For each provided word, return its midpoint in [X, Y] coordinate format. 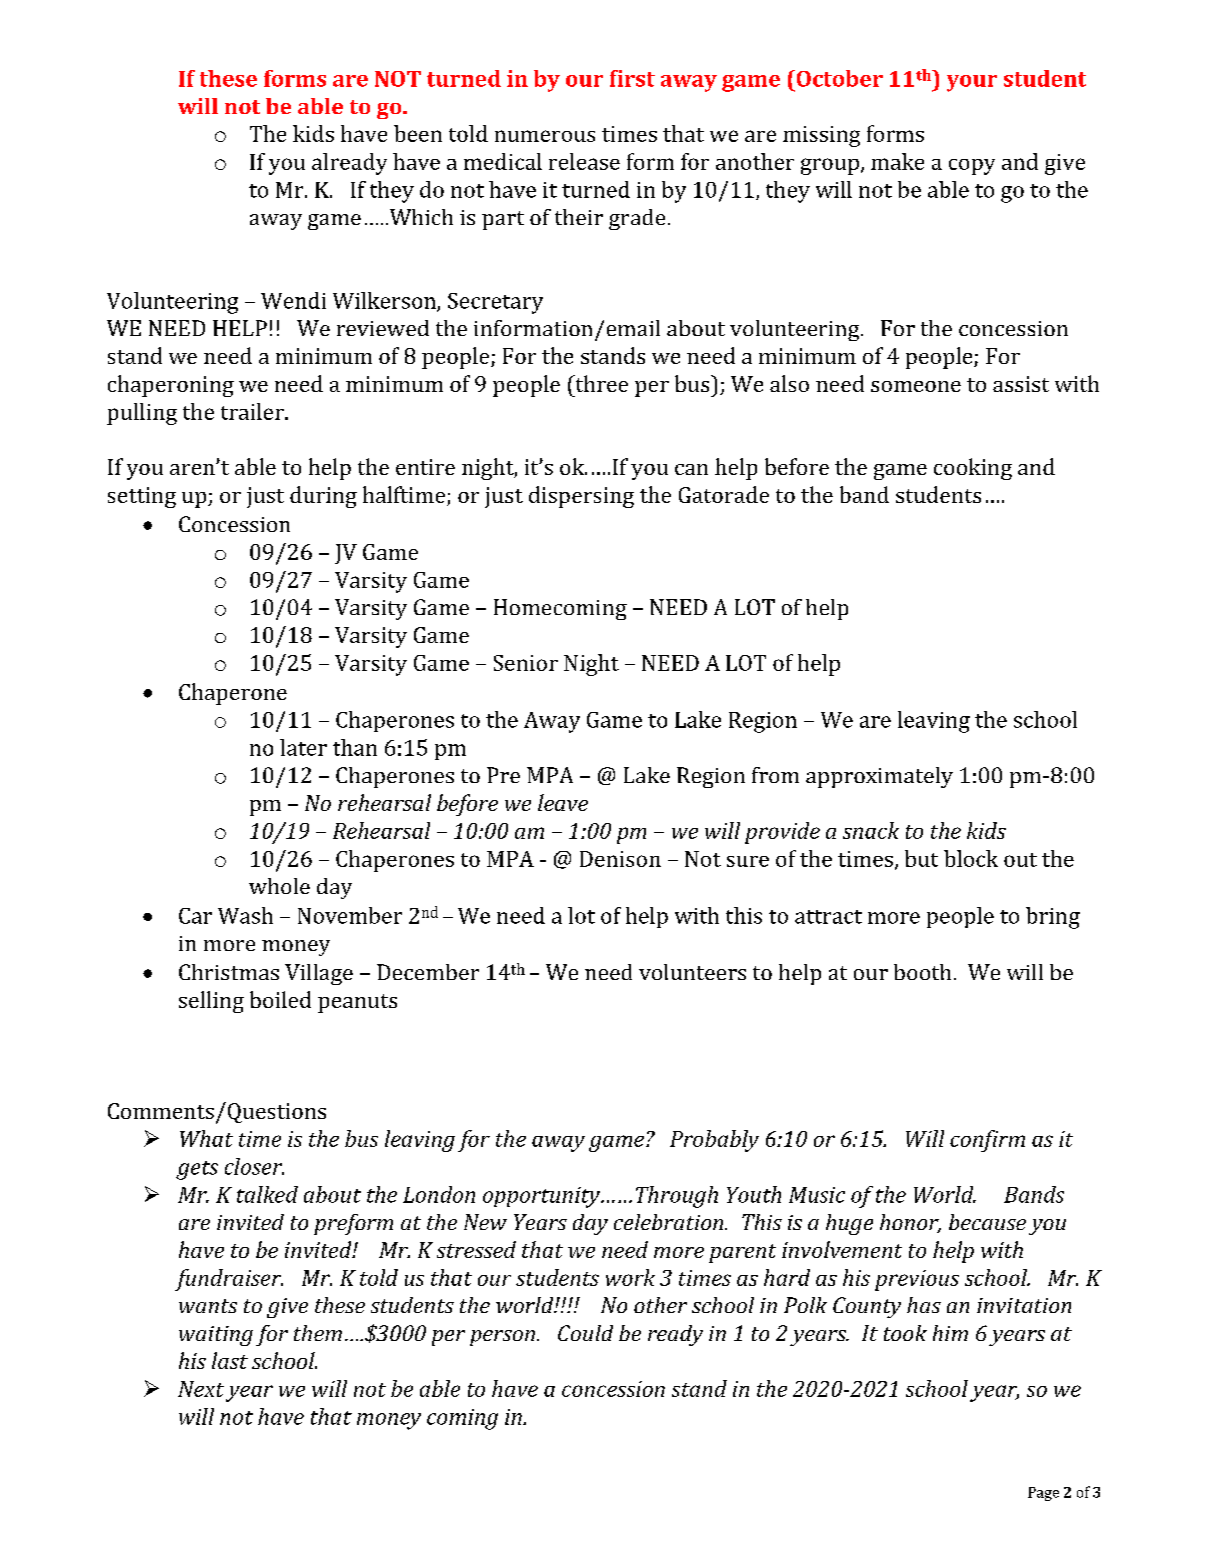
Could [585, 1333]
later [303, 747]
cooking [973, 469]
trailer [253, 411]
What [206, 1138]
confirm [987, 1141]
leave [563, 802]
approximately [879, 777]
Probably [714, 1141]
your [972, 83]
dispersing [581, 497]
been [418, 133]
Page [1043, 1494]
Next [201, 1389]
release [584, 161]
